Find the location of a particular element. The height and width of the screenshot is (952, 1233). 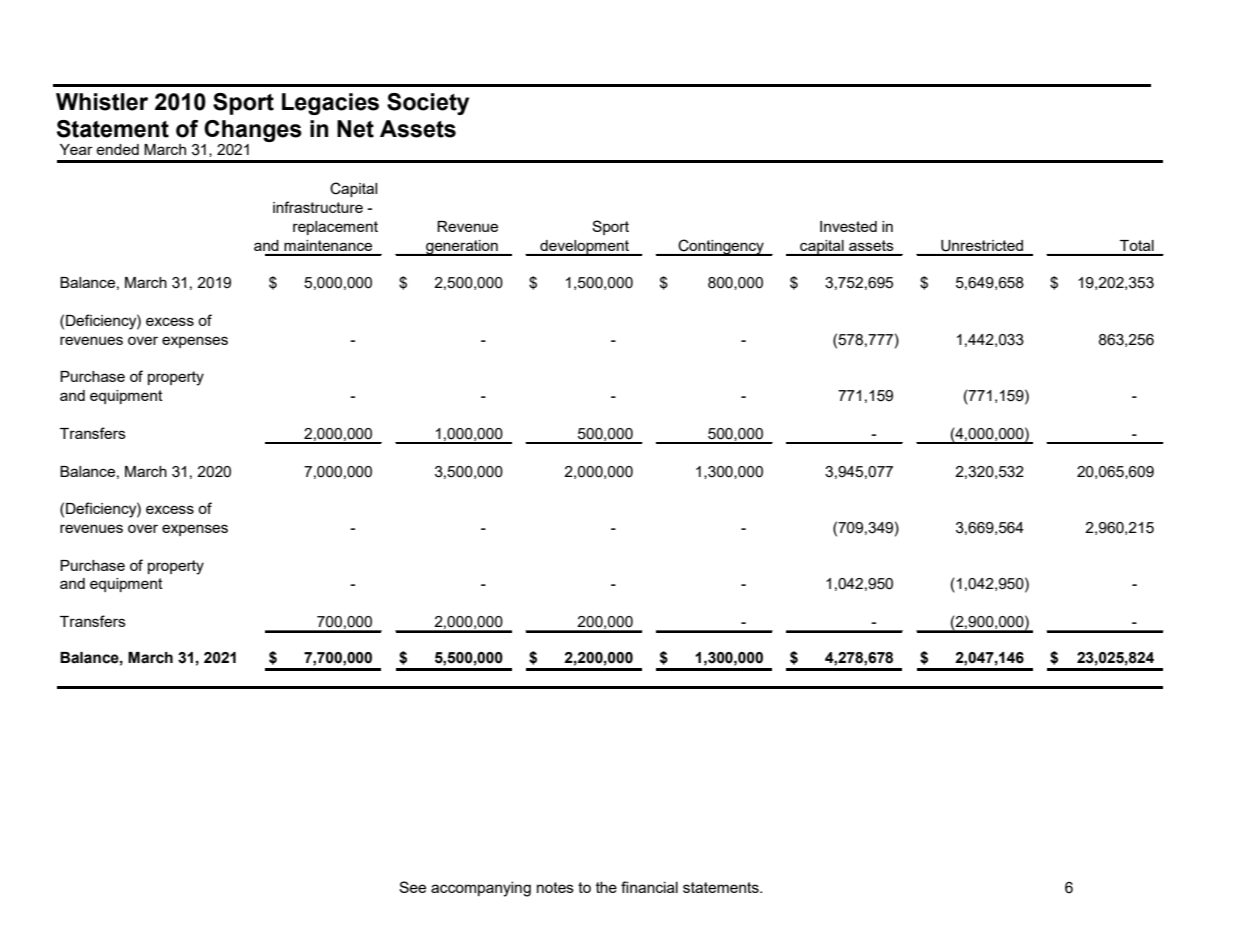

notes is located at coordinates (555, 887).
